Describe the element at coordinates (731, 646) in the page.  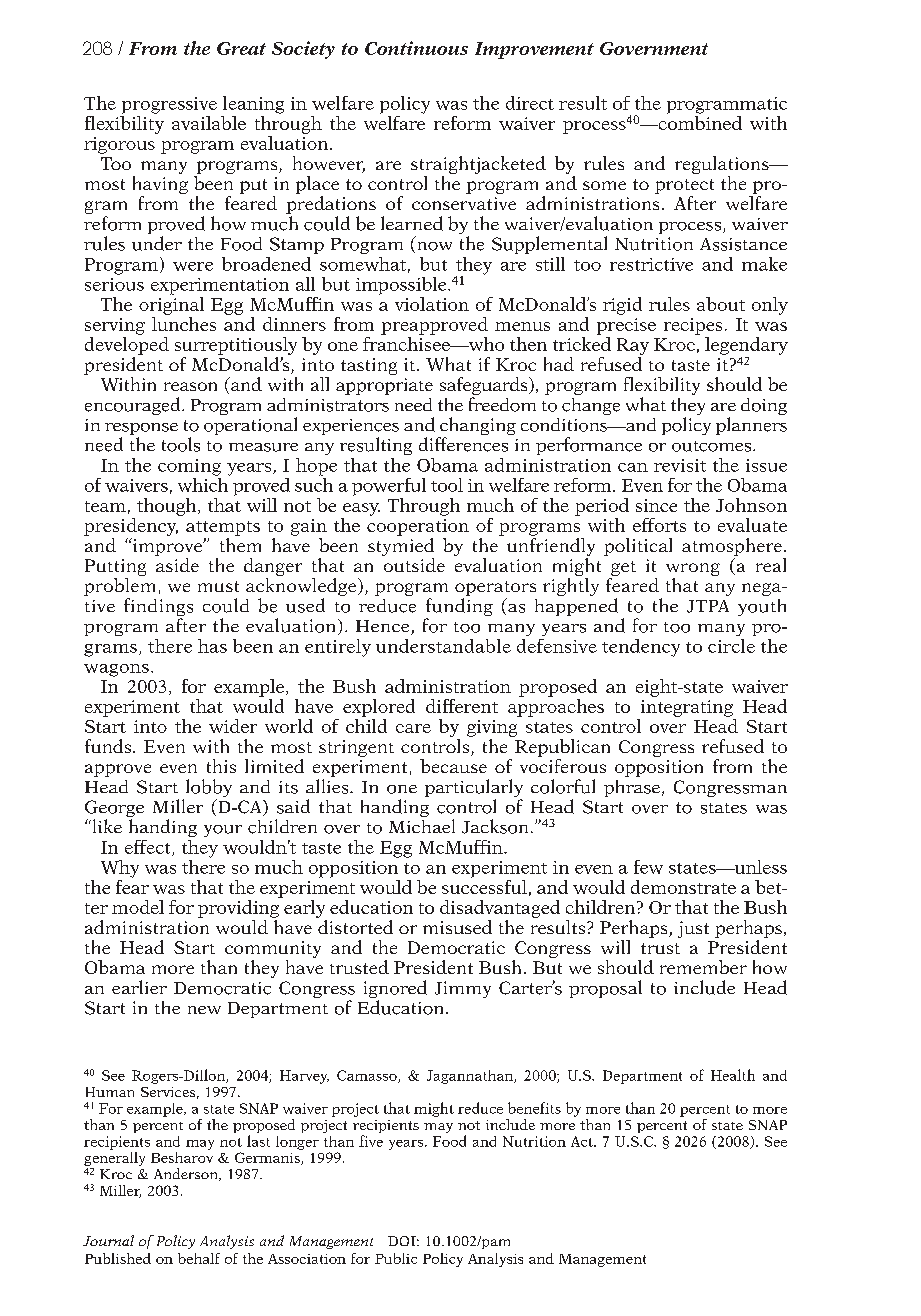
I see `circle` at that location.
